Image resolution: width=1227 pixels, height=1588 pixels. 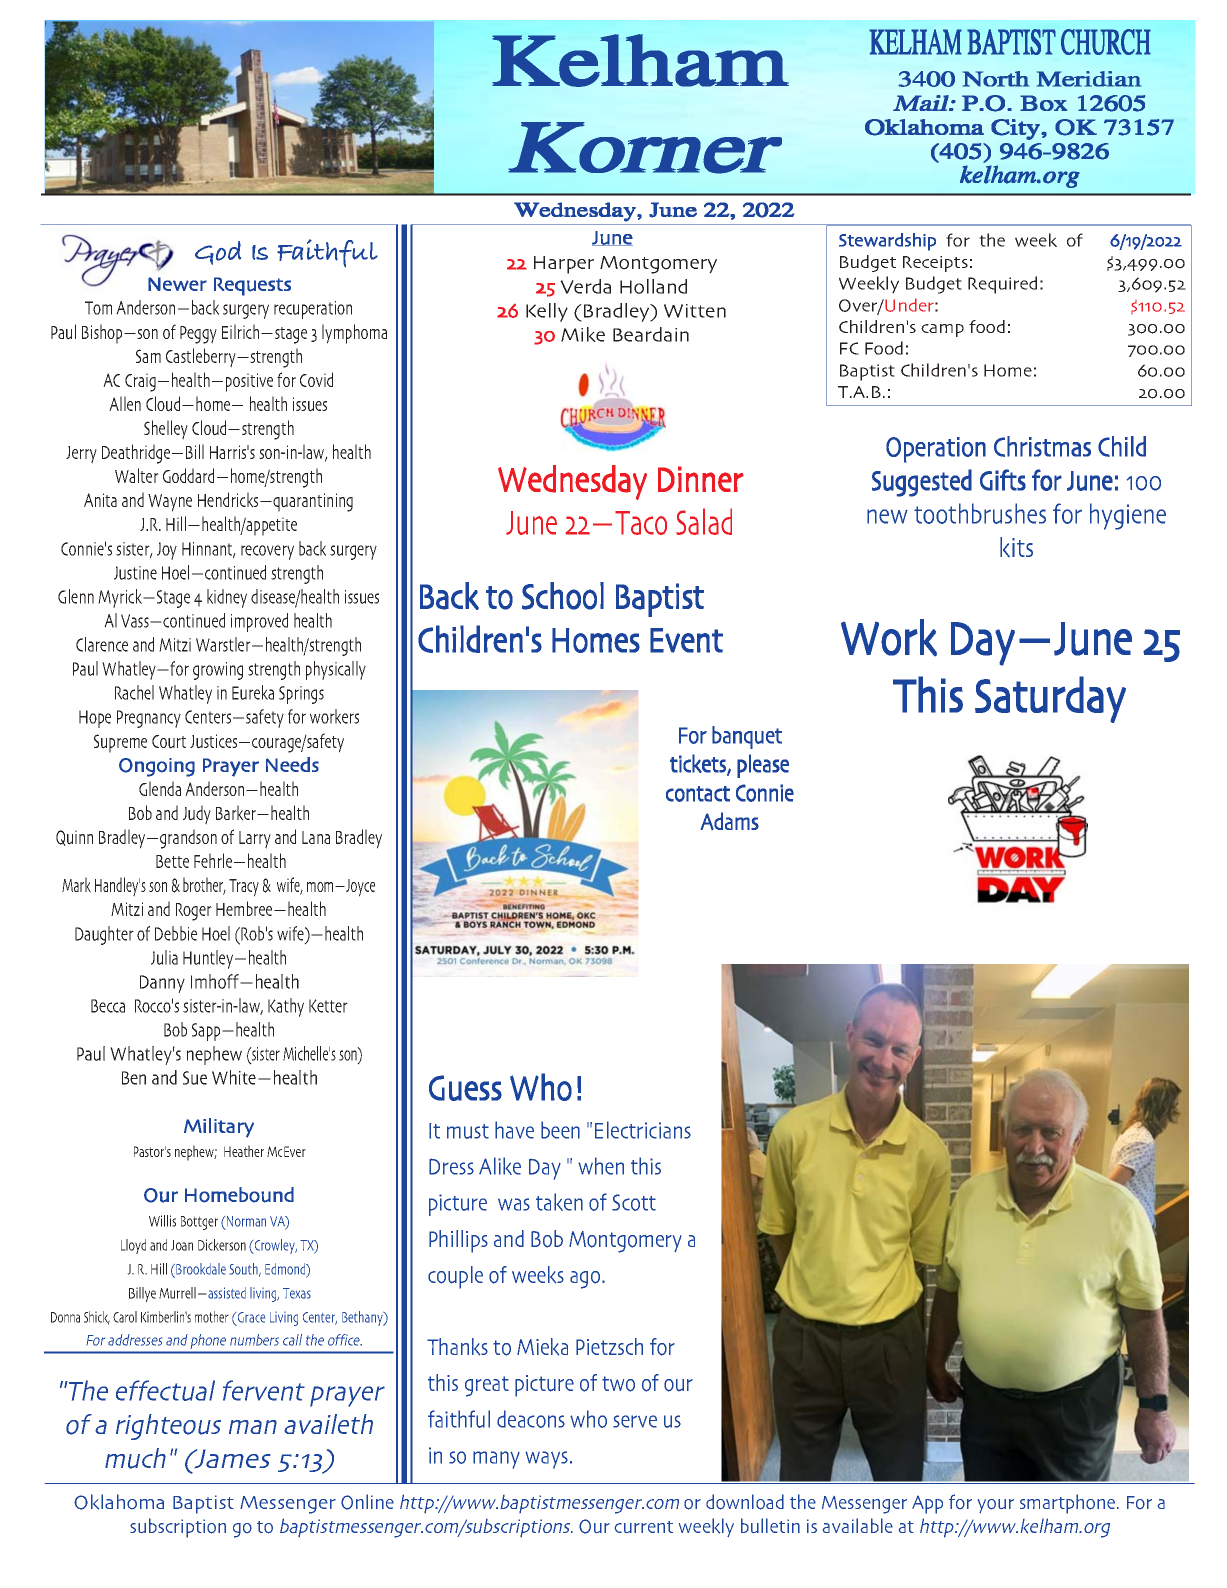 What do you see at coordinates (996, 79) in the page?
I see `North` at bounding box center [996, 79].
